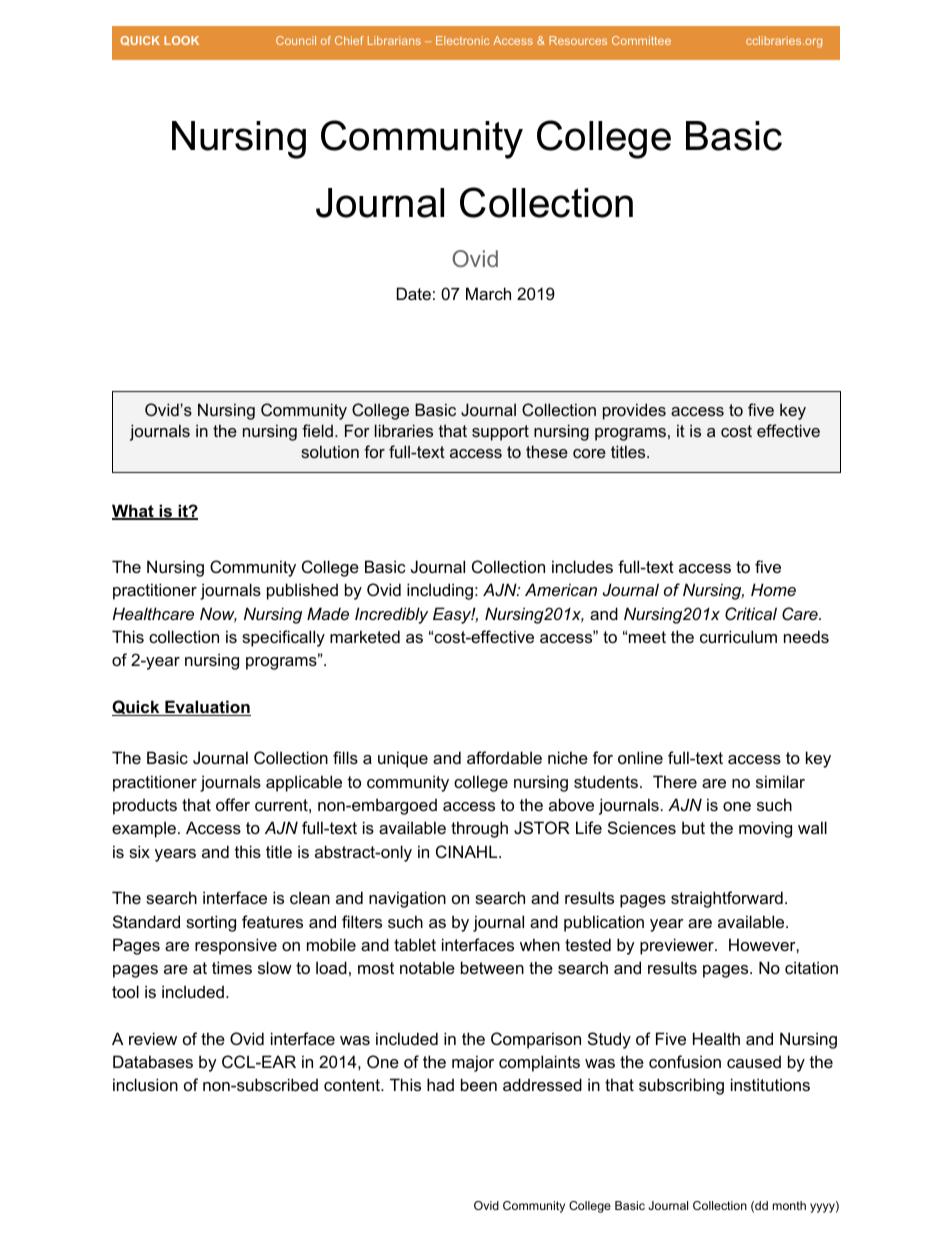 Image resolution: width=952 pixels, height=1233 pixels. What do you see at coordinates (641, 40) in the image?
I see `Committee` at bounding box center [641, 40].
